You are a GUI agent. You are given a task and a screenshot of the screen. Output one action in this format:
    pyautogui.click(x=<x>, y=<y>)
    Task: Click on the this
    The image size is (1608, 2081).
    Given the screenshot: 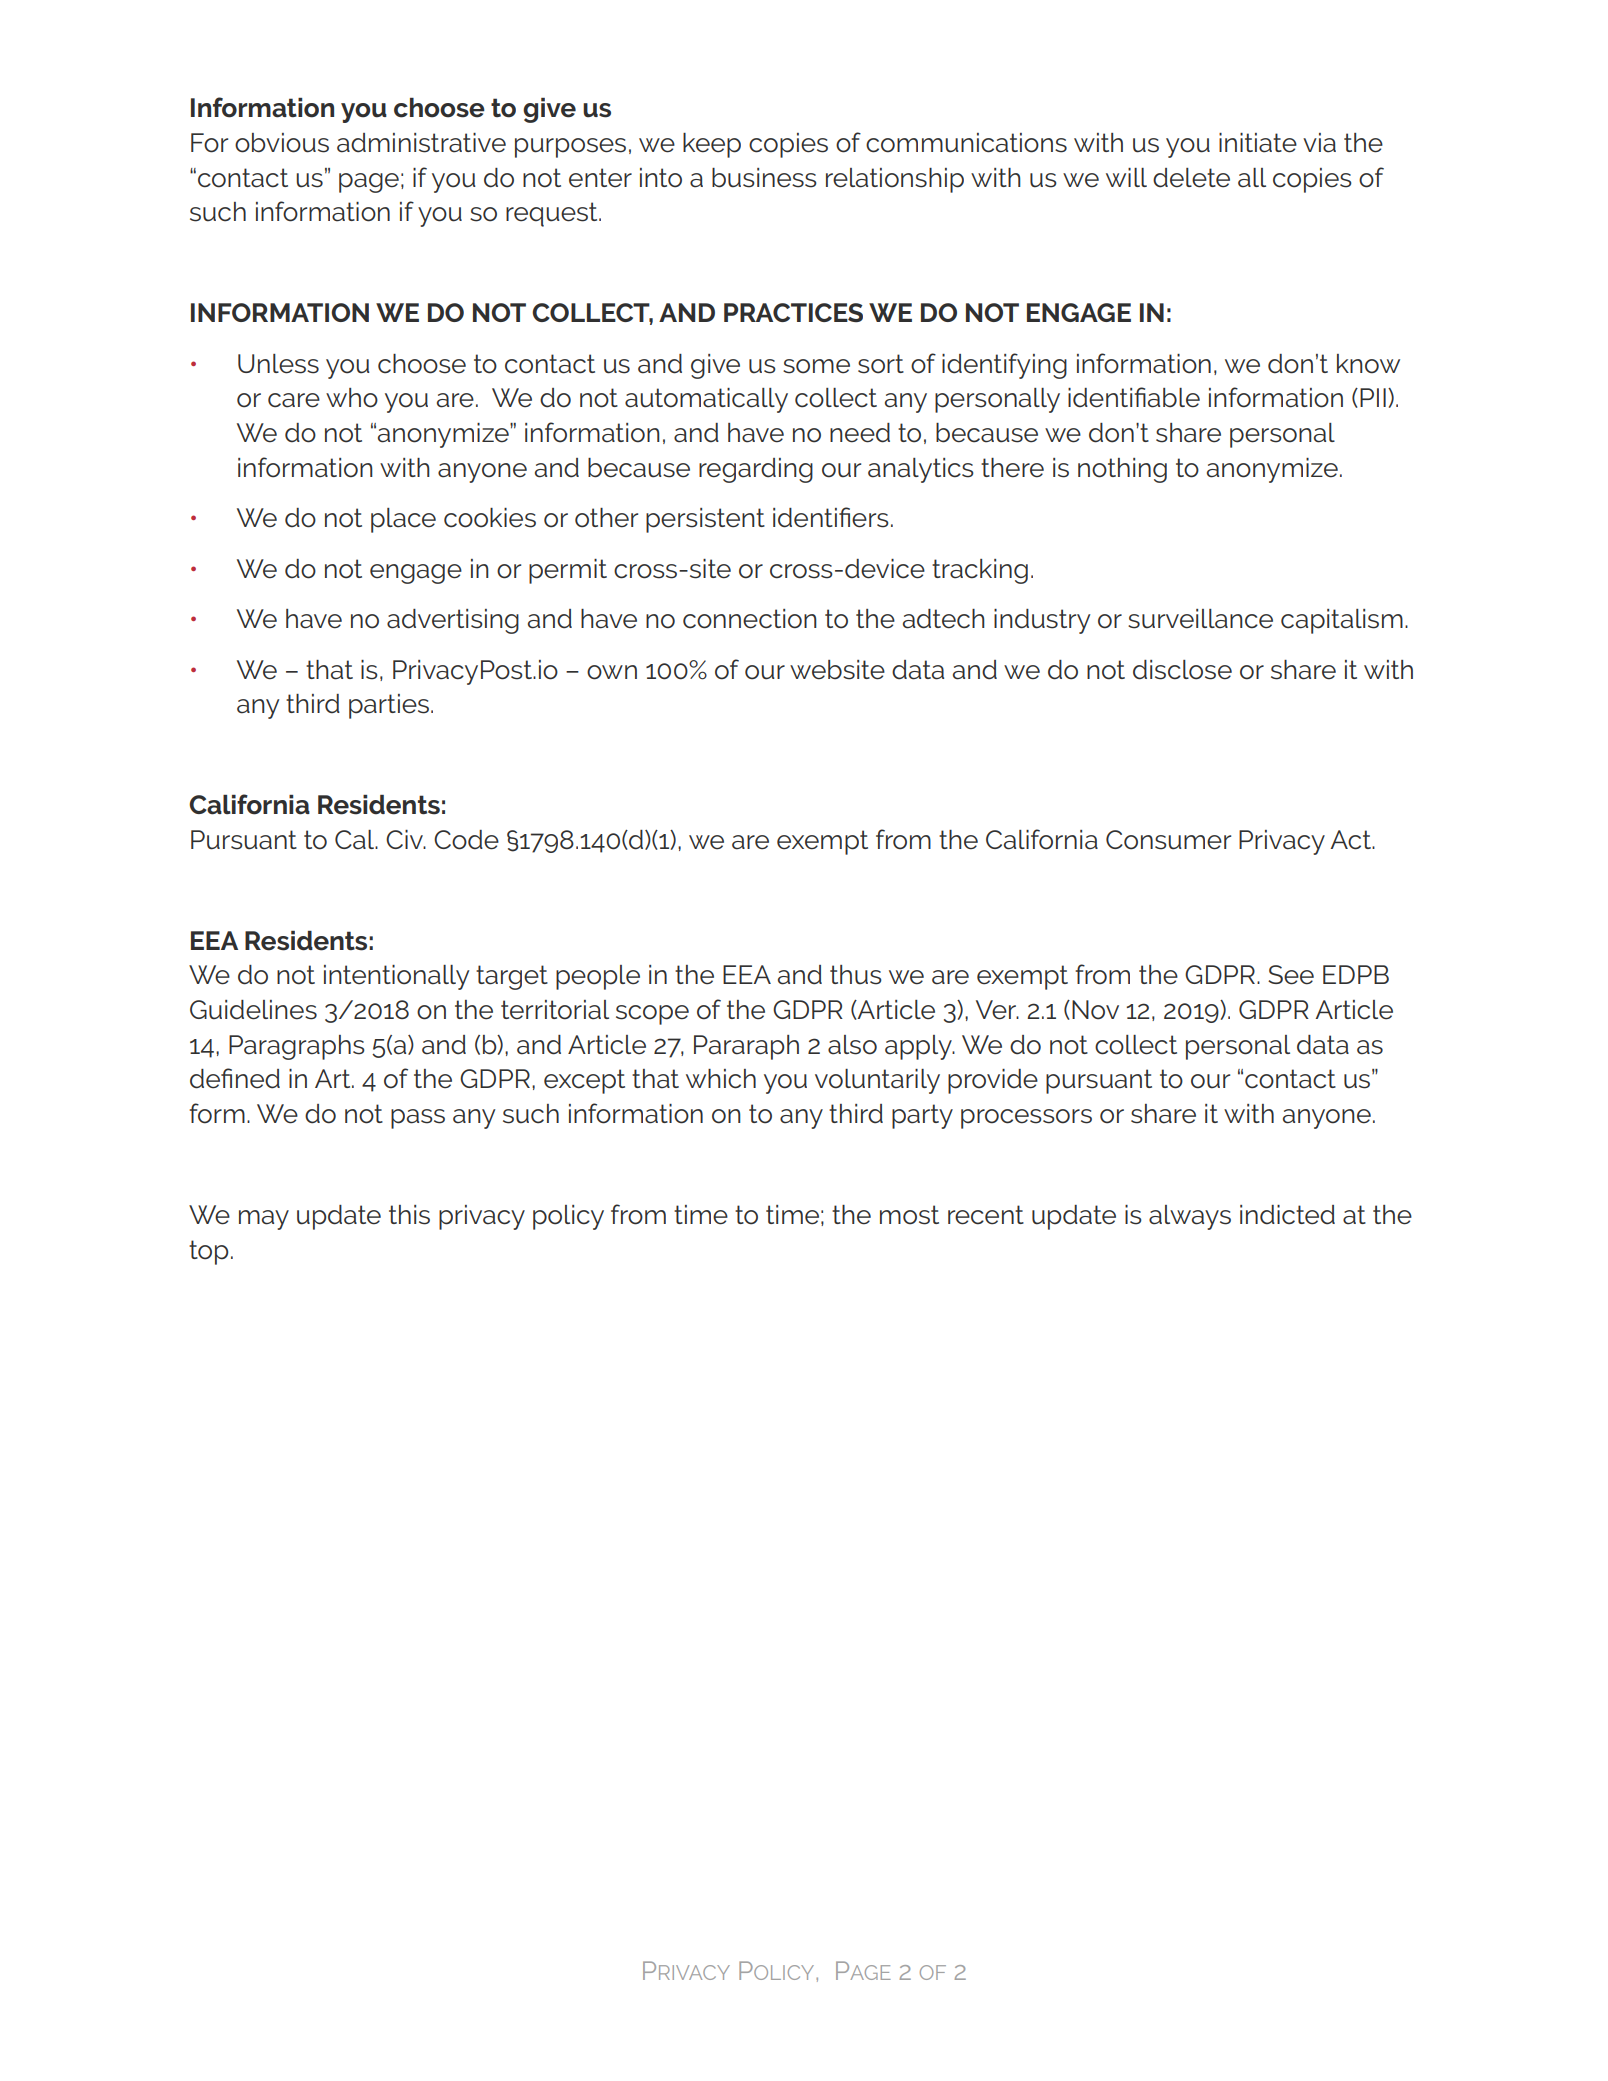 What is the action you would take?
    pyautogui.click(x=409, y=1215)
